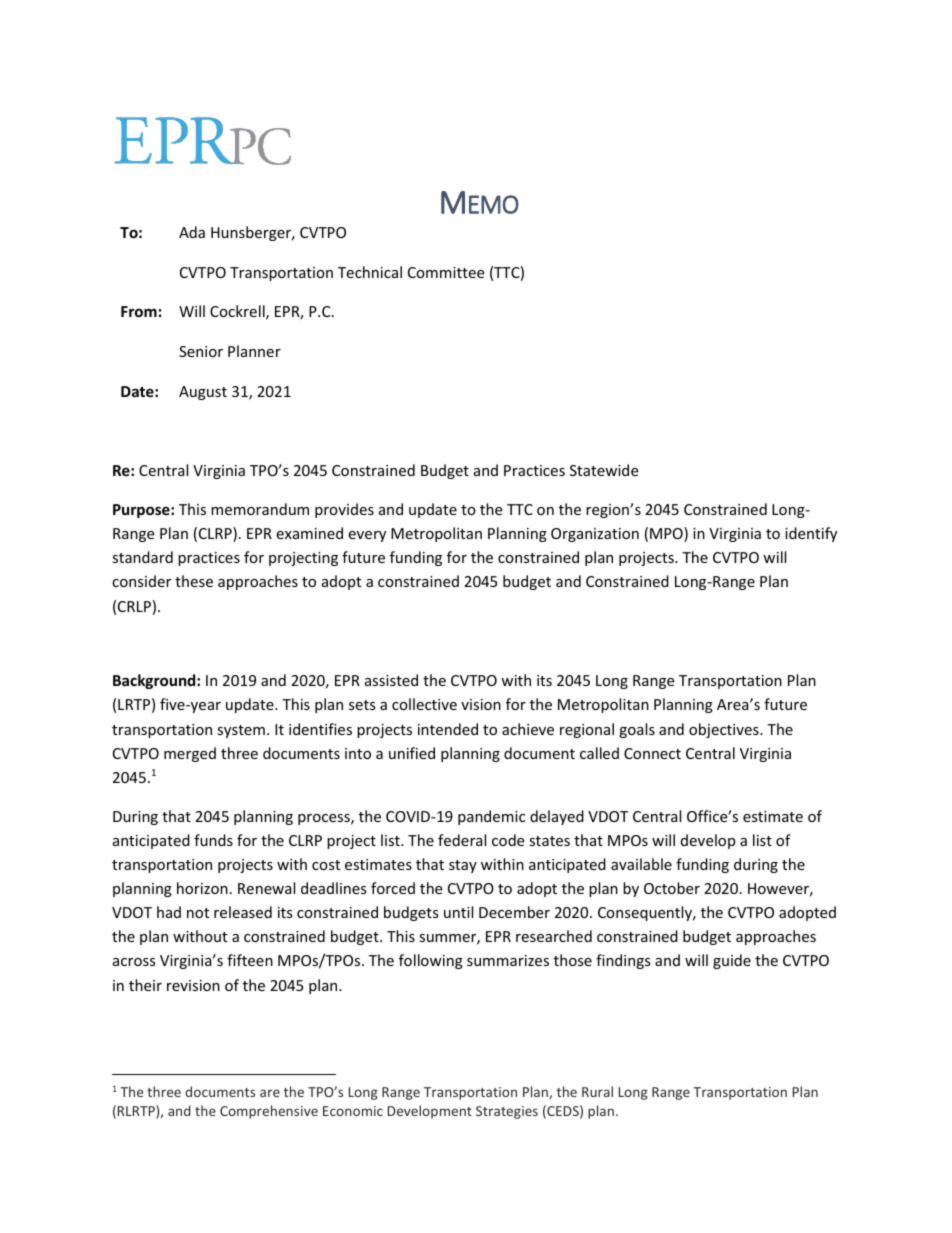 This screenshot has height=1233, width=952. I want to click on collective, so click(424, 704).
